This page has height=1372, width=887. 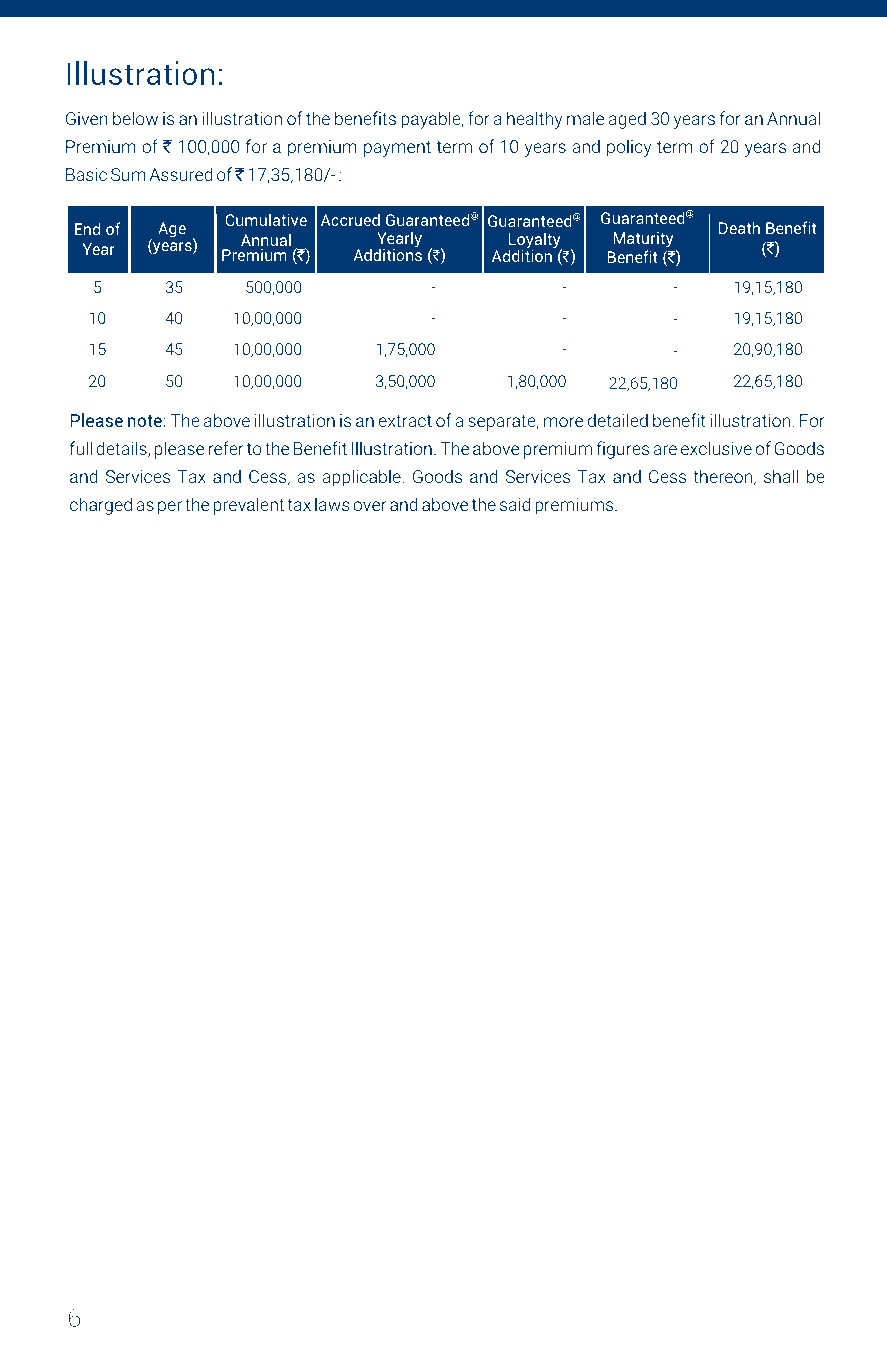 I want to click on Maturity, so click(x=643, y=239).
